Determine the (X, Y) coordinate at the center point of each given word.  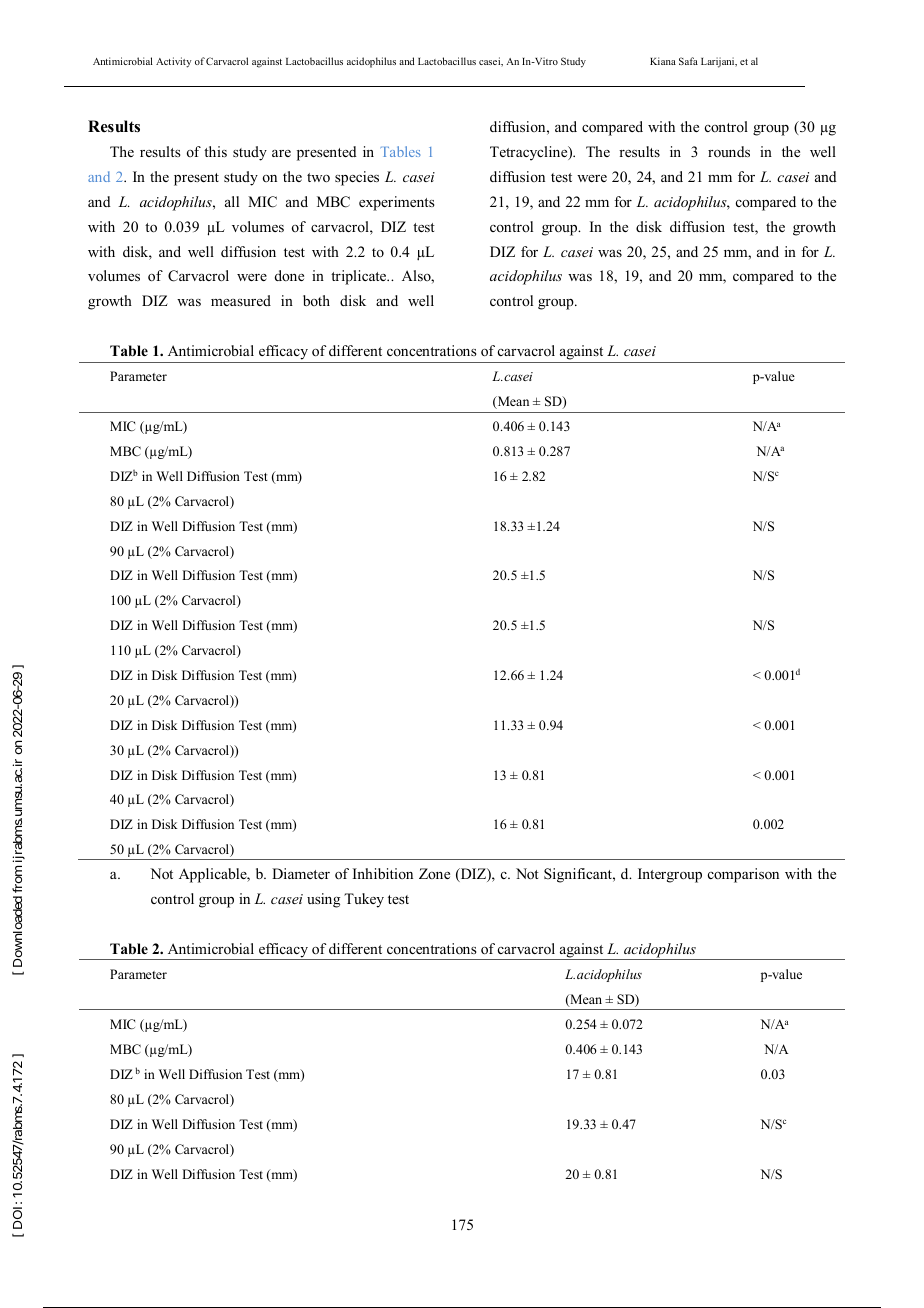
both (316, 300)
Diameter (301, 873)
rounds (729, 151)
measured (241, 300)
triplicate (360, 277)
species (357, 178)
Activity (174, 62)
